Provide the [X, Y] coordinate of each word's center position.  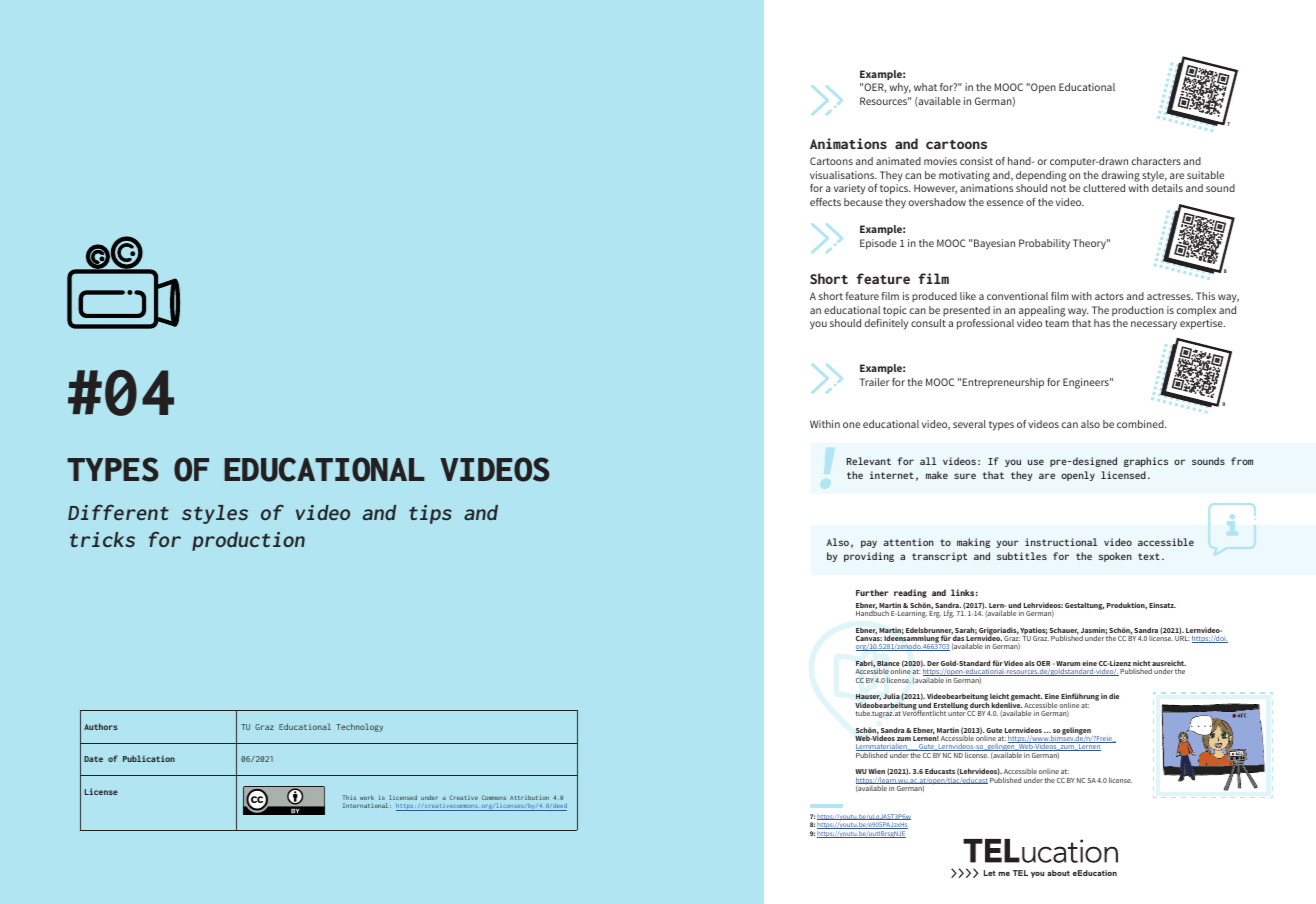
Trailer [875, 382]
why [900, 88]
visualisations [843, 175]
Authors [101, 726]
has [1102, 323]
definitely [886, 324]
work [367, 797]
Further [872, 592]
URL [1182, 638]
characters [1156, 161]
